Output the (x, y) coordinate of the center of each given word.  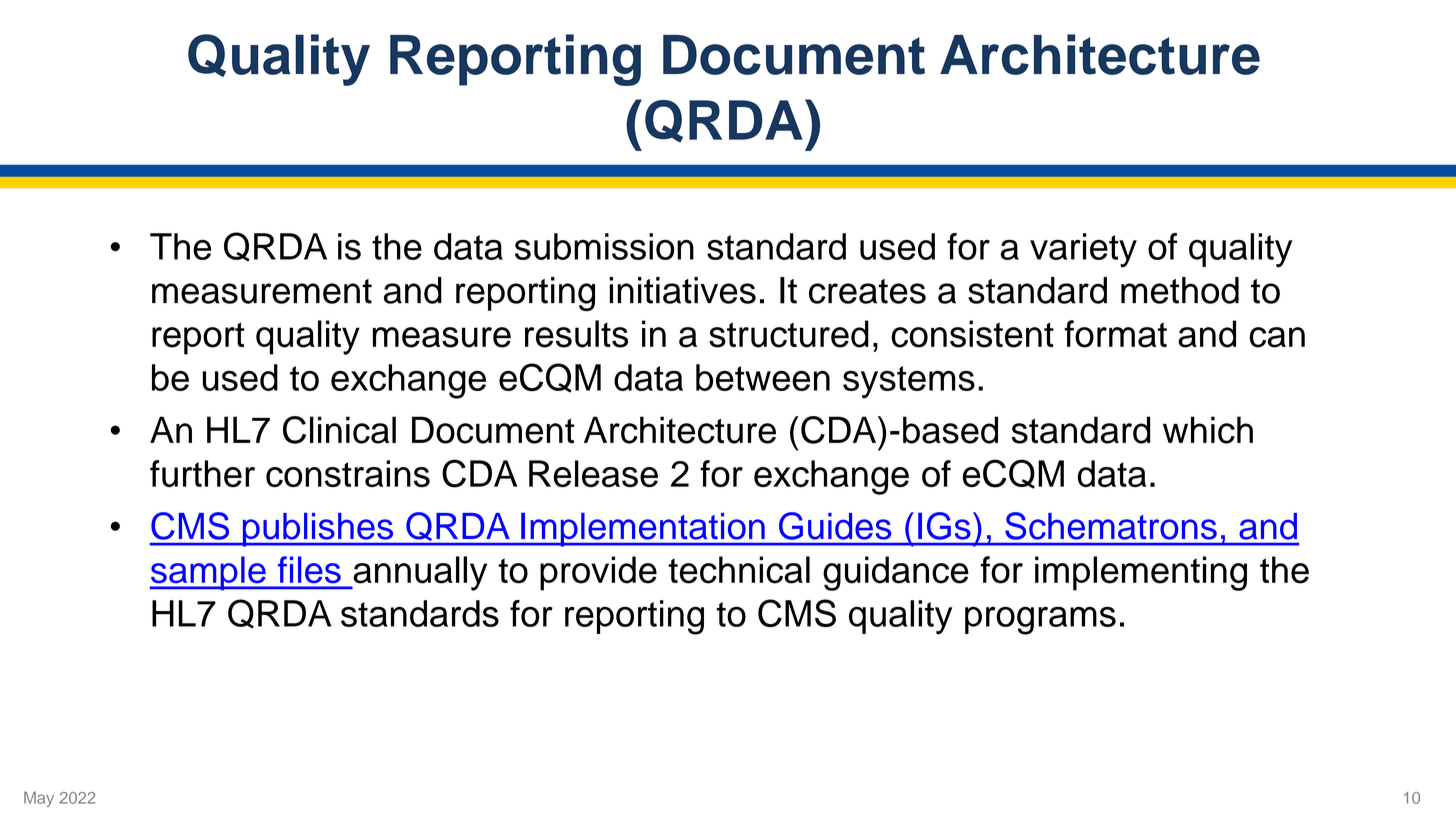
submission (604, 246)
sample (209, 573)
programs (1040, 620)
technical (739, 570)
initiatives (682, 290)
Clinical (339, 430)
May (39, 799)
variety (1083, 250)
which (1208, 430)
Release (593, 473)
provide (598, 573)
